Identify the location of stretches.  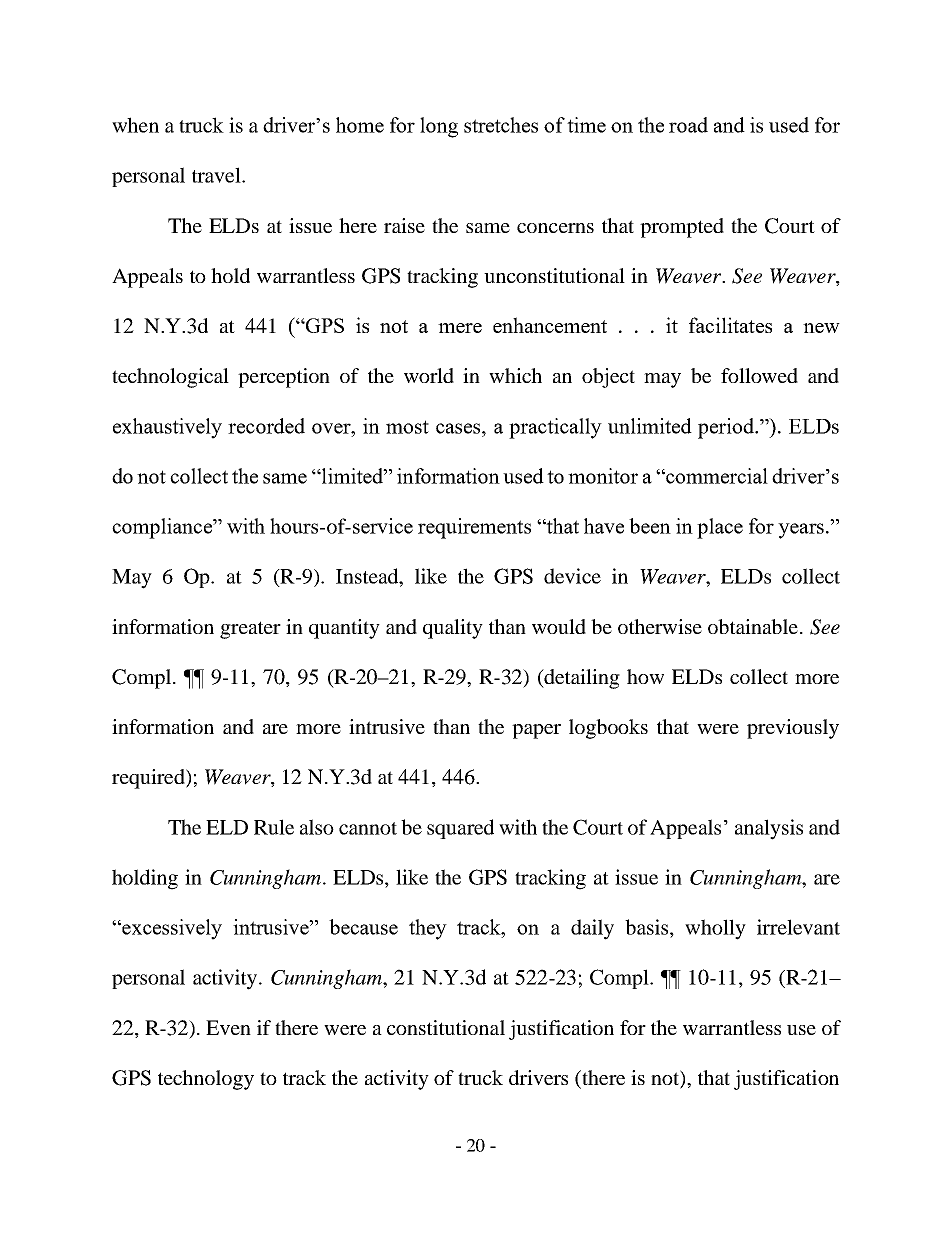
(501, 125).
